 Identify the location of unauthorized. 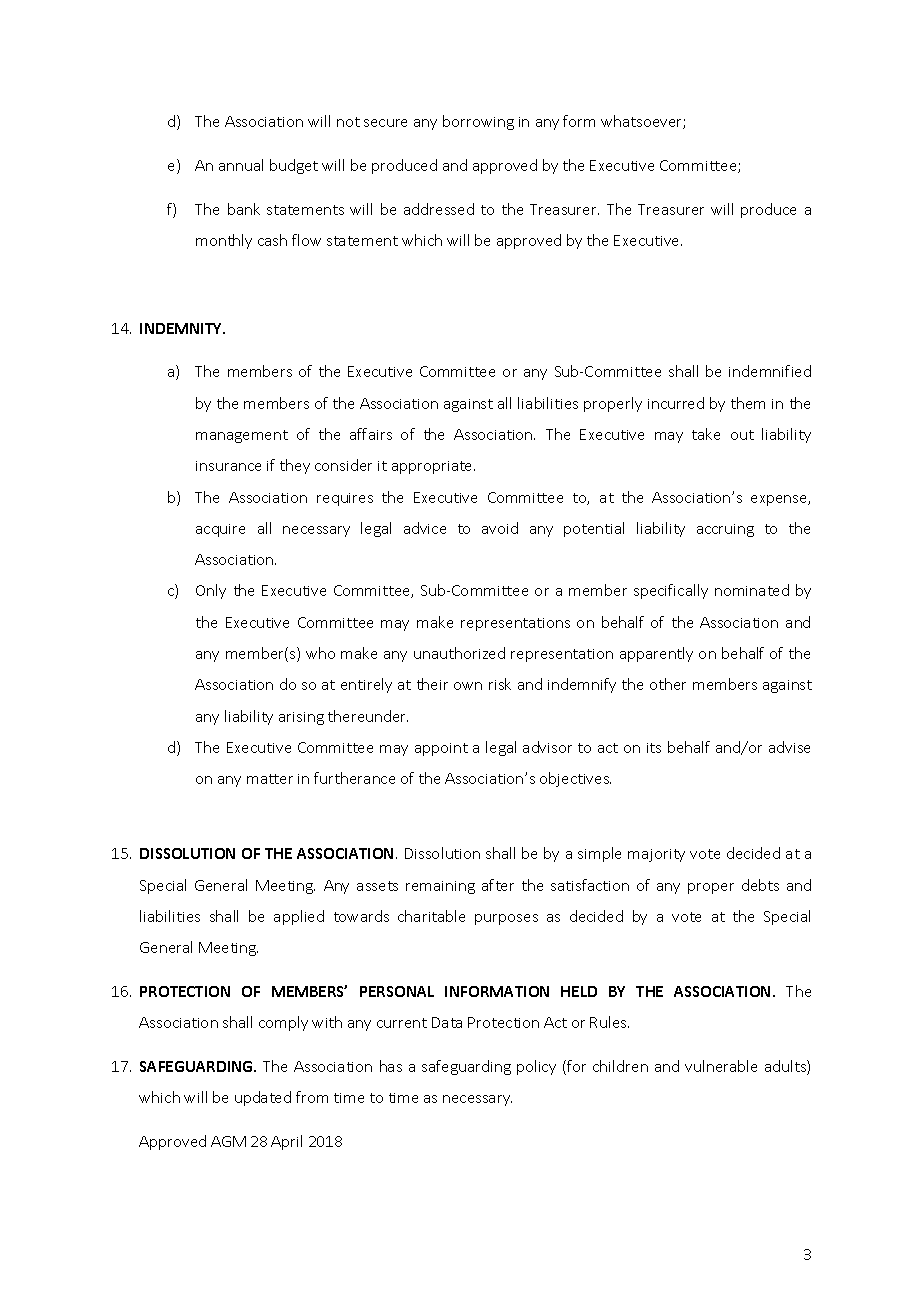
(459, 653).
